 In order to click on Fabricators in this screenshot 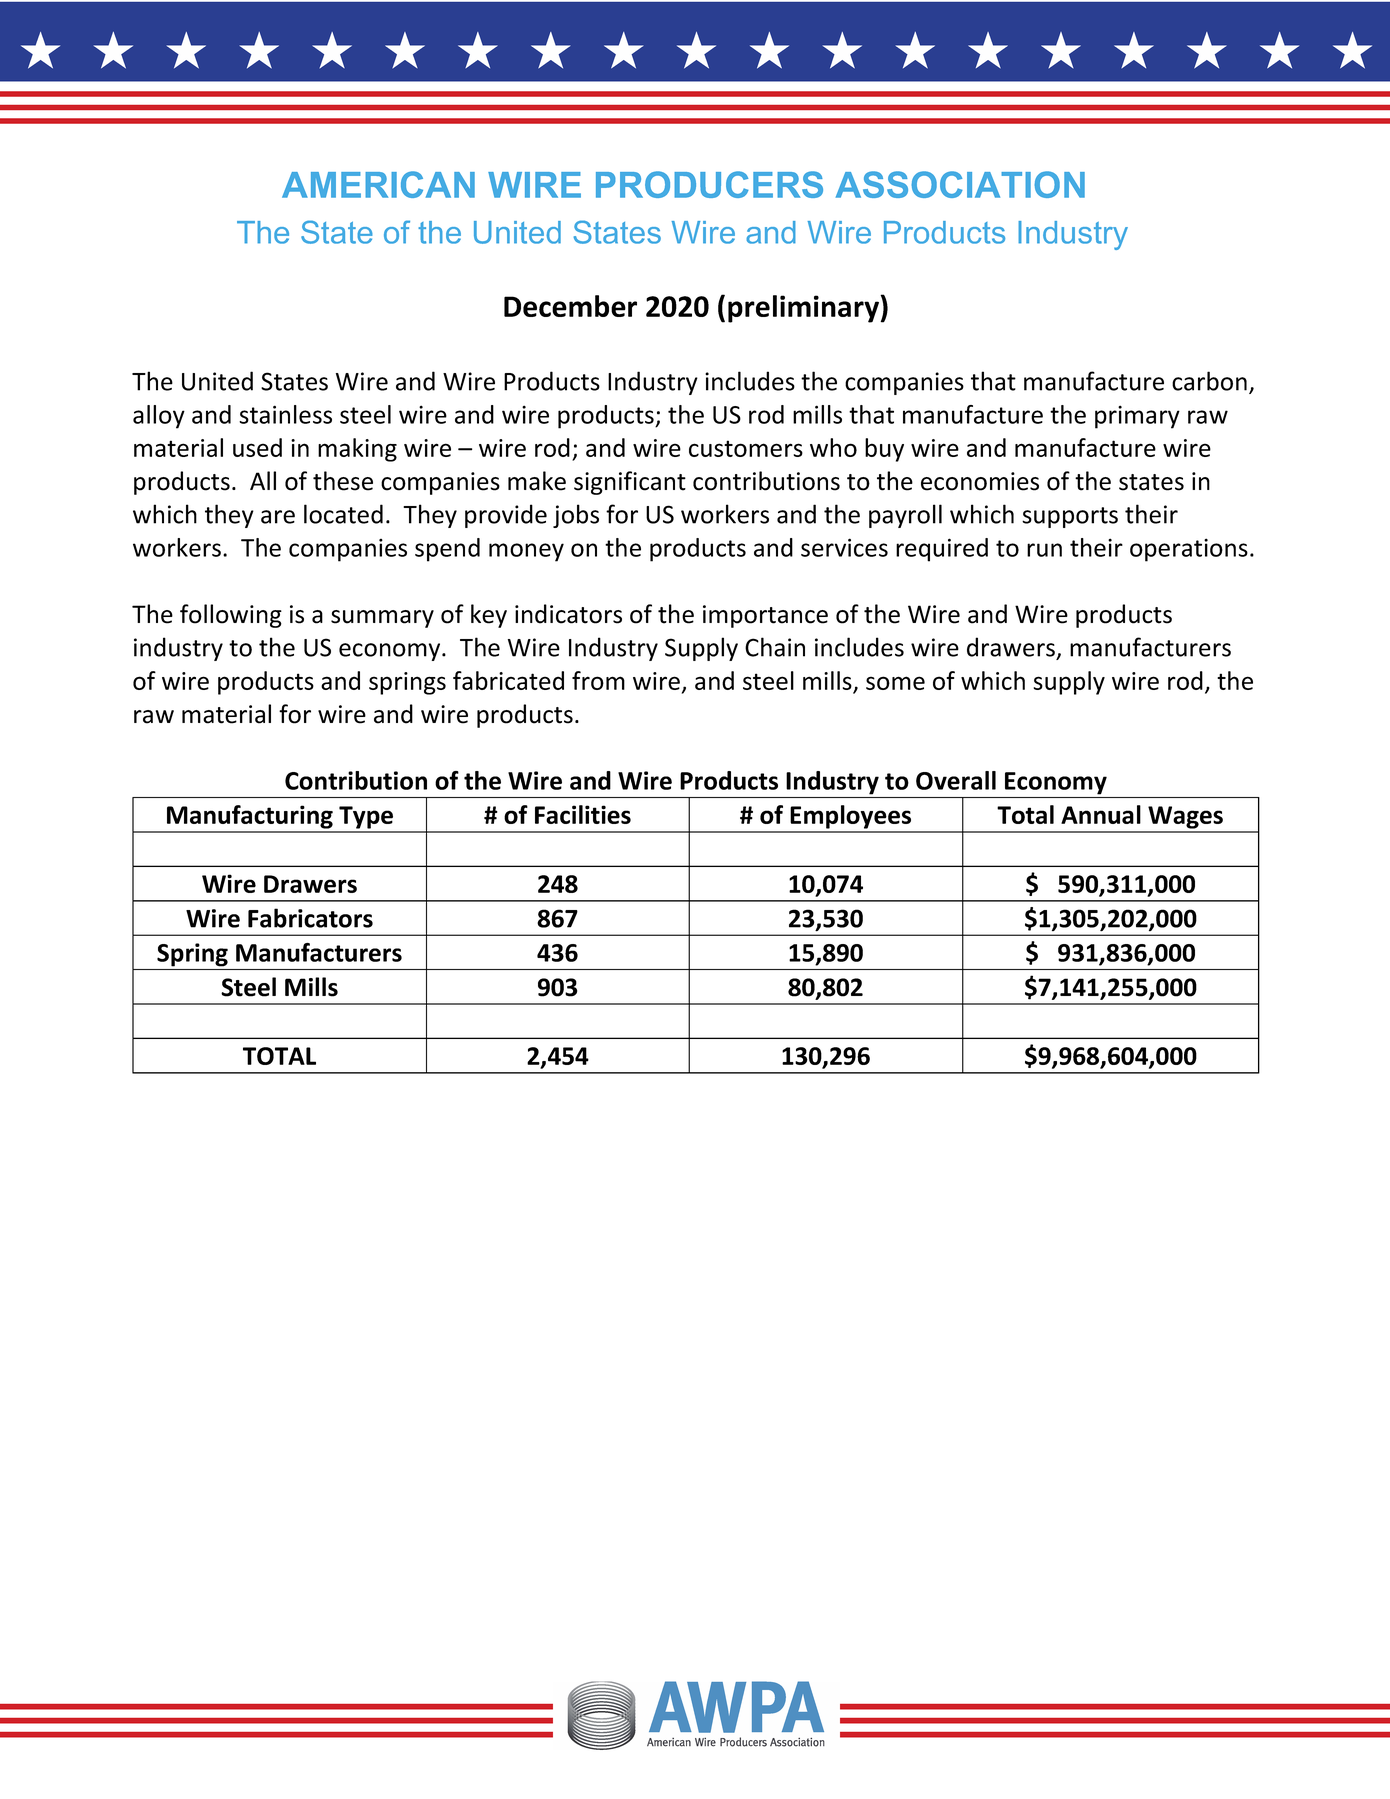, I will do `click(310, 918)`.
